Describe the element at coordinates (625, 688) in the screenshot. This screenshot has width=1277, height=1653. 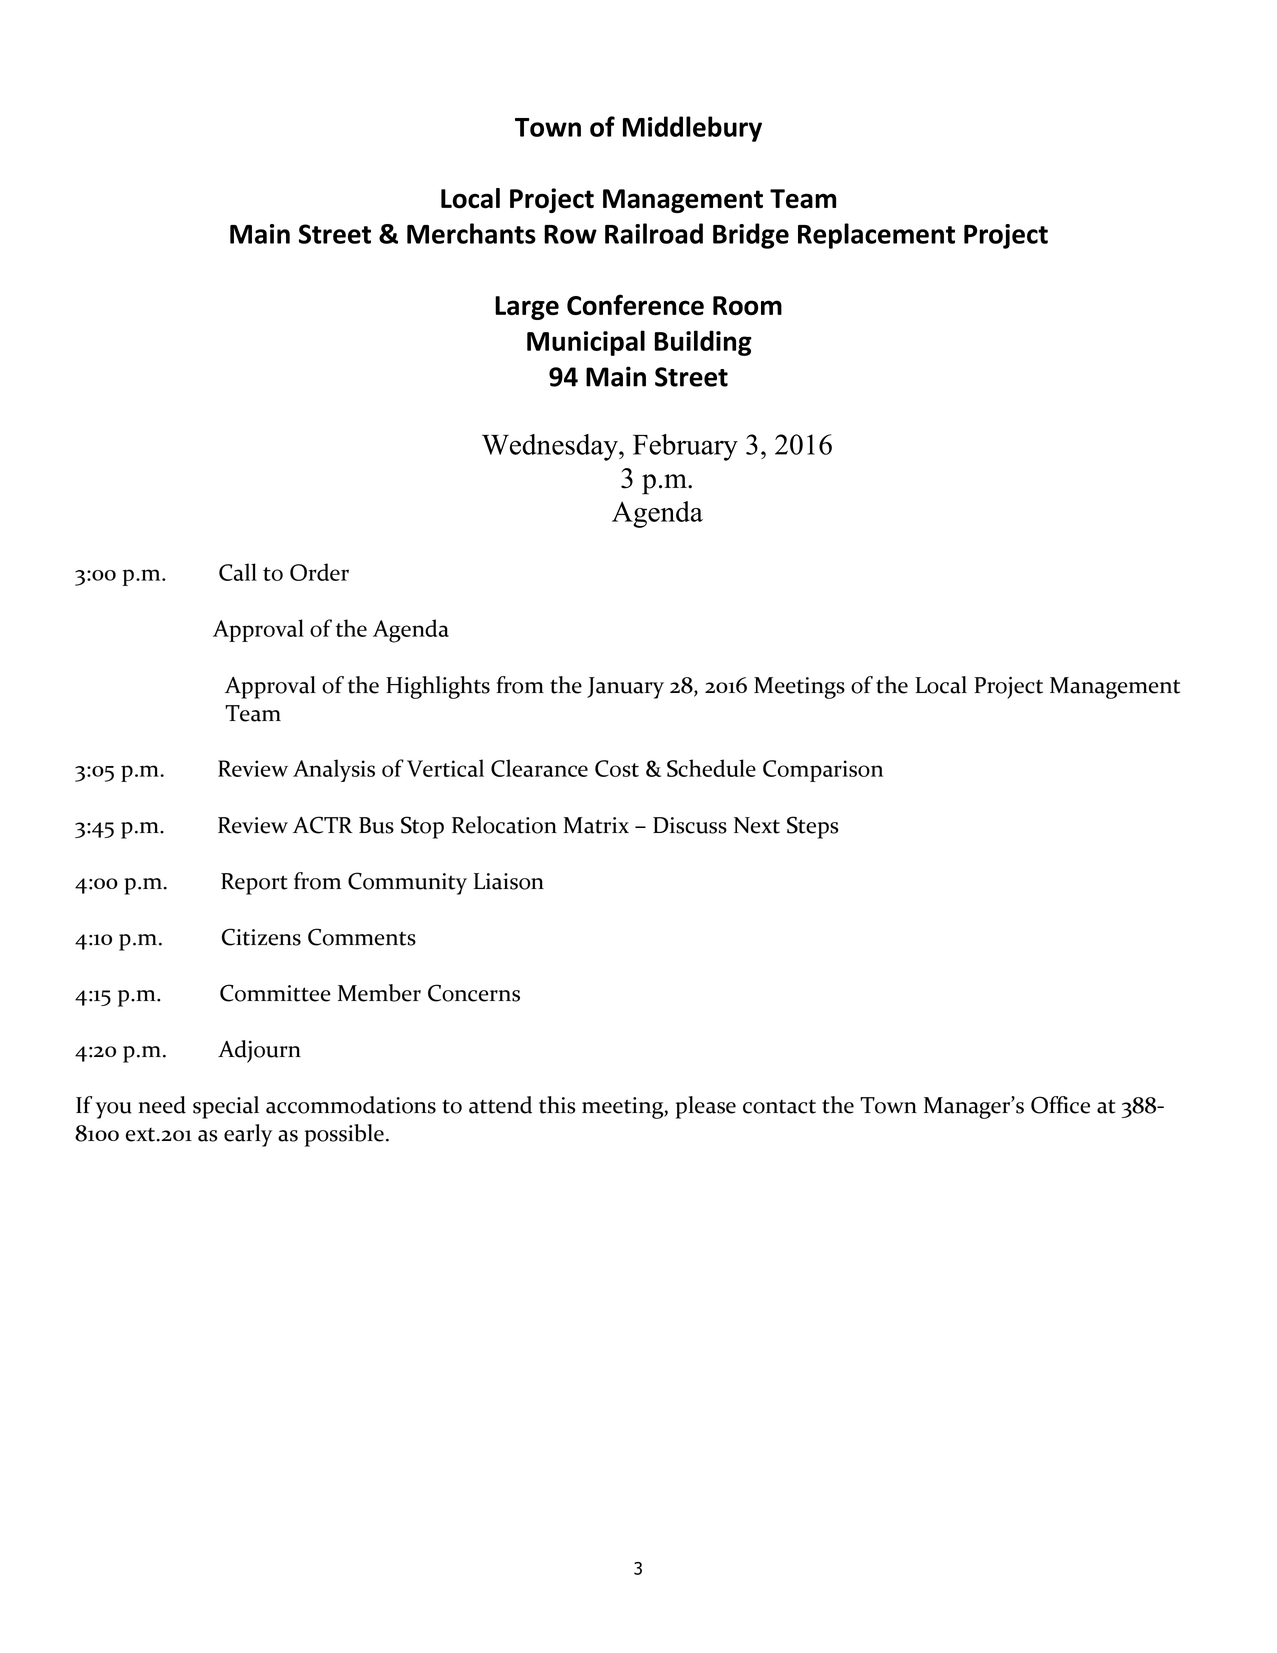
I see `January` at that location.
